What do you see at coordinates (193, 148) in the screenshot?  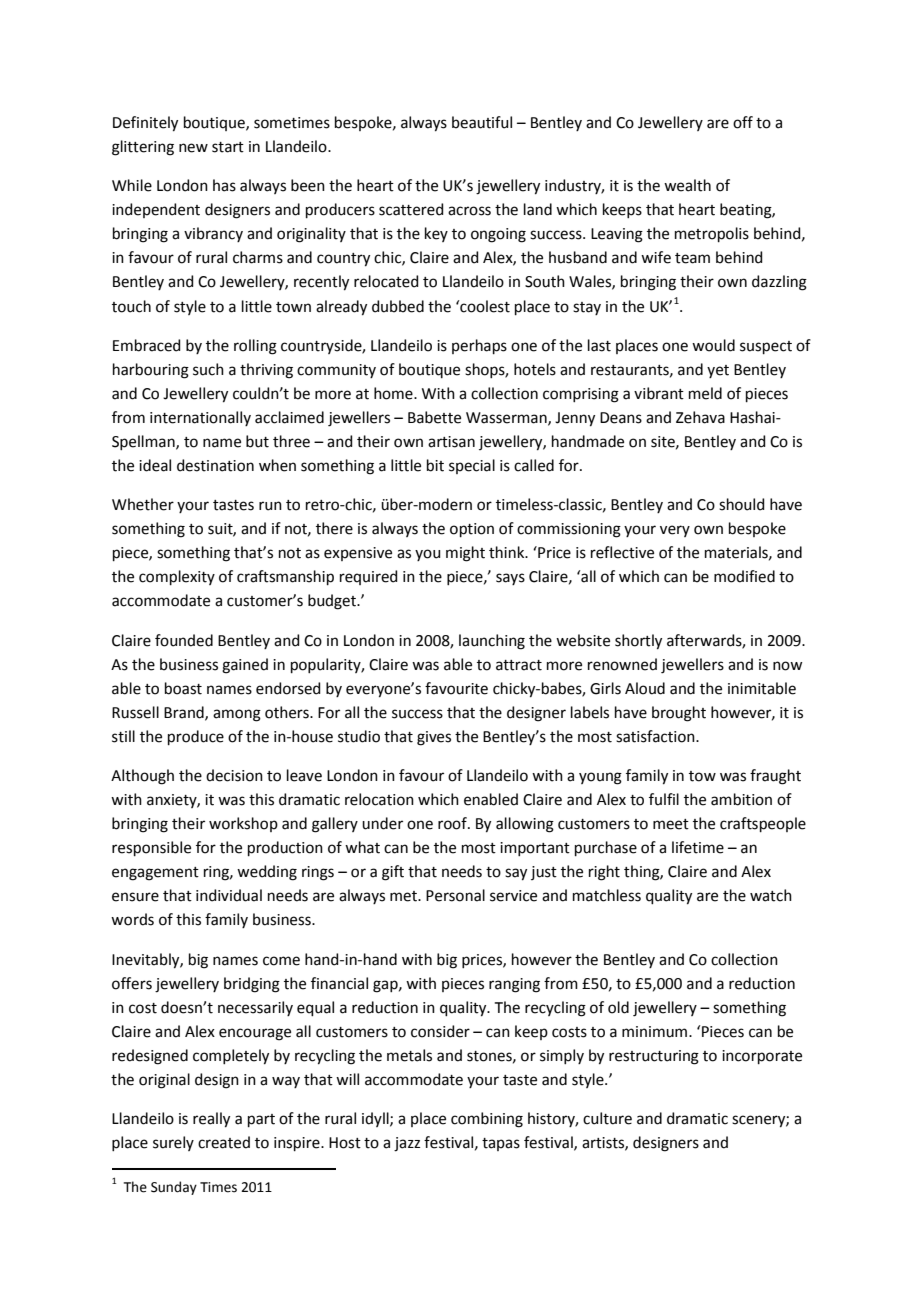 I see `new` at bounding box center [193, 148].
